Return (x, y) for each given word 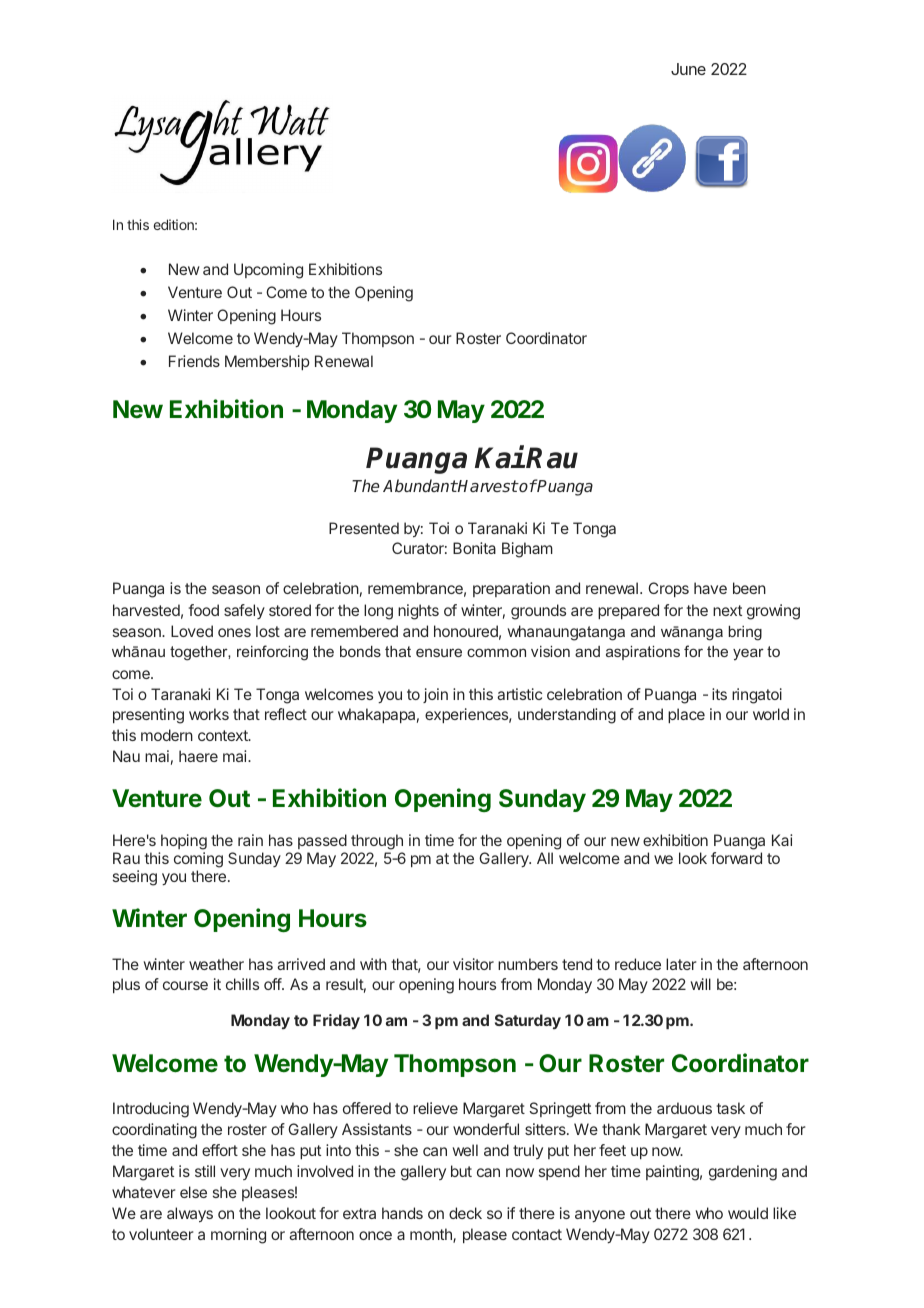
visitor (473, 964)
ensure (439, 652)
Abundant (420, 485)
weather (216, 964)
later (681, 964)
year (748, 654)
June (688, 69)
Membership (267, 362)
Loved (192, 631)
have (710, 588)
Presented (364, 528)
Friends (194, 361)
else (193, 1192)
